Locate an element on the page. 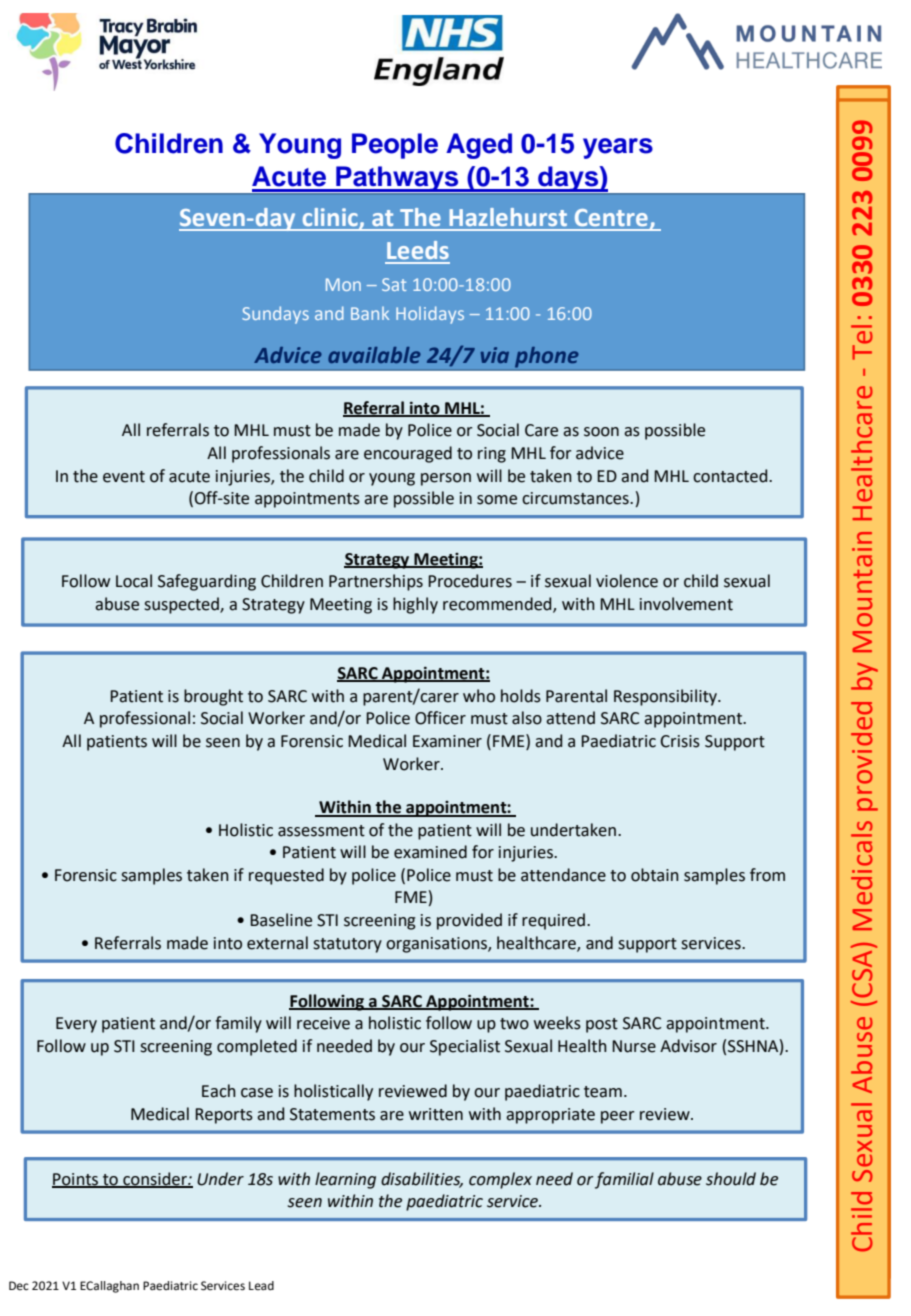 The image size is (911, 1316). Responsibility is located at coordinates (667, 697).
